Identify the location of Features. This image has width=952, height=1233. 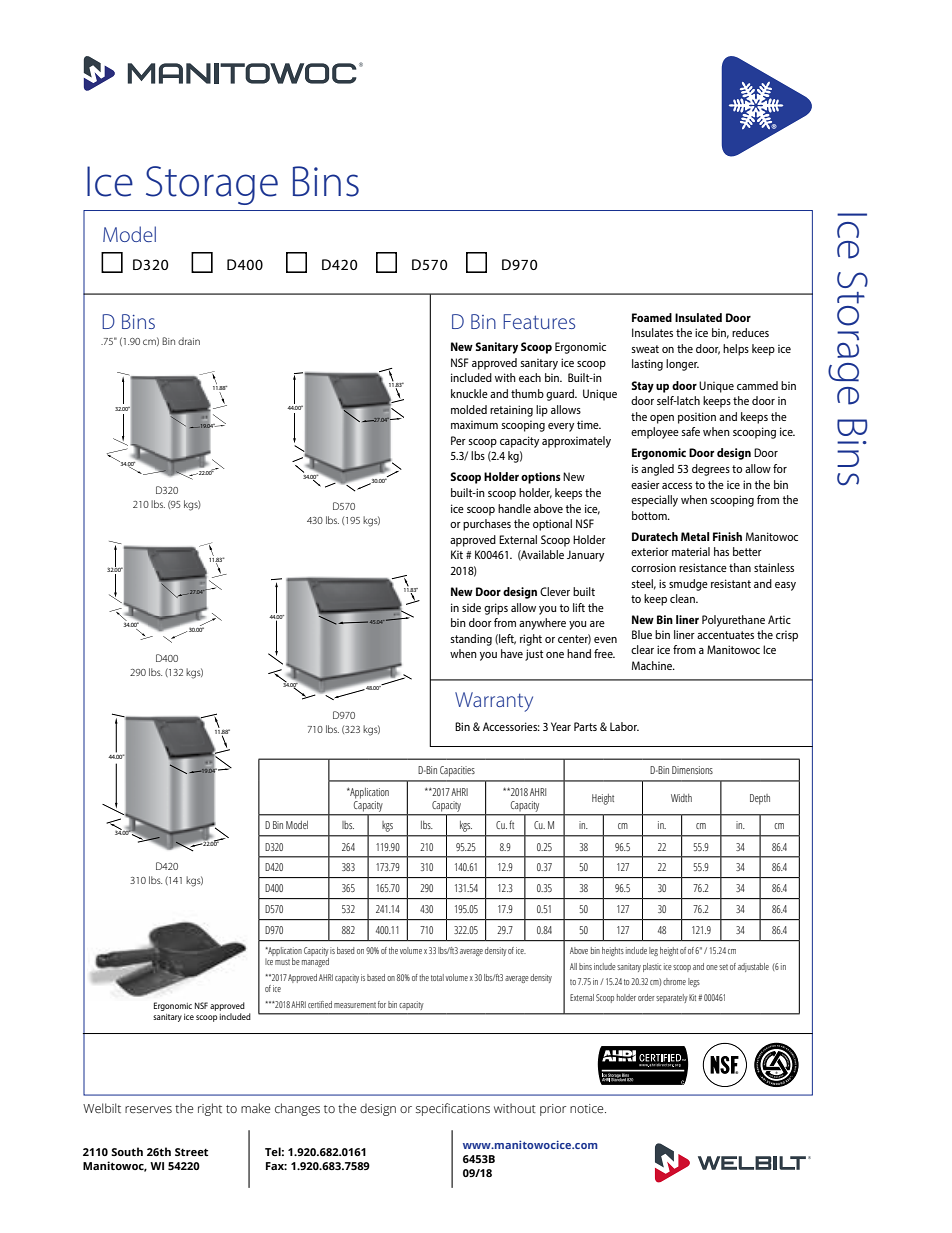
(539, 321).
